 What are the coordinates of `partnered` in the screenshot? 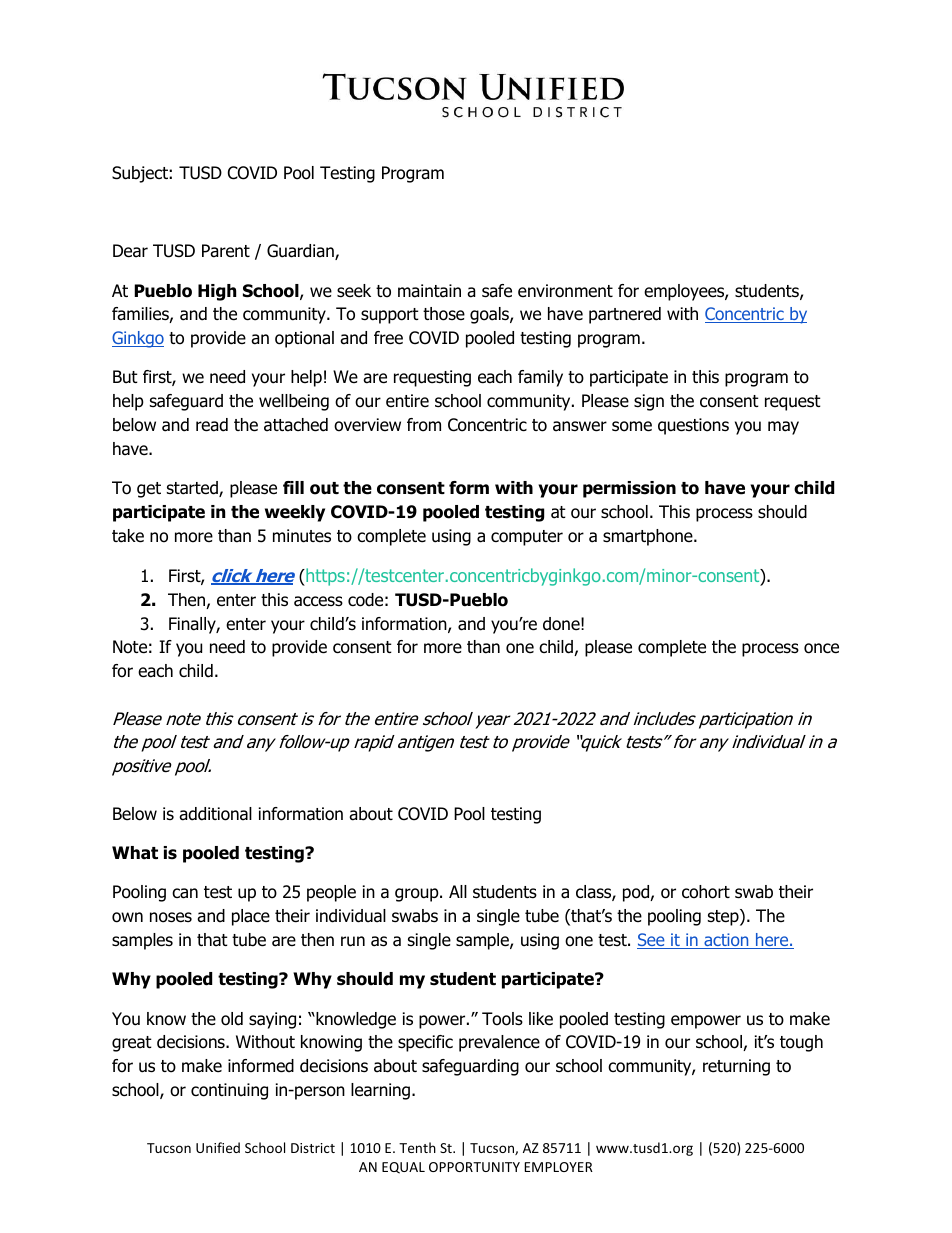 It's located at (625, 315).
